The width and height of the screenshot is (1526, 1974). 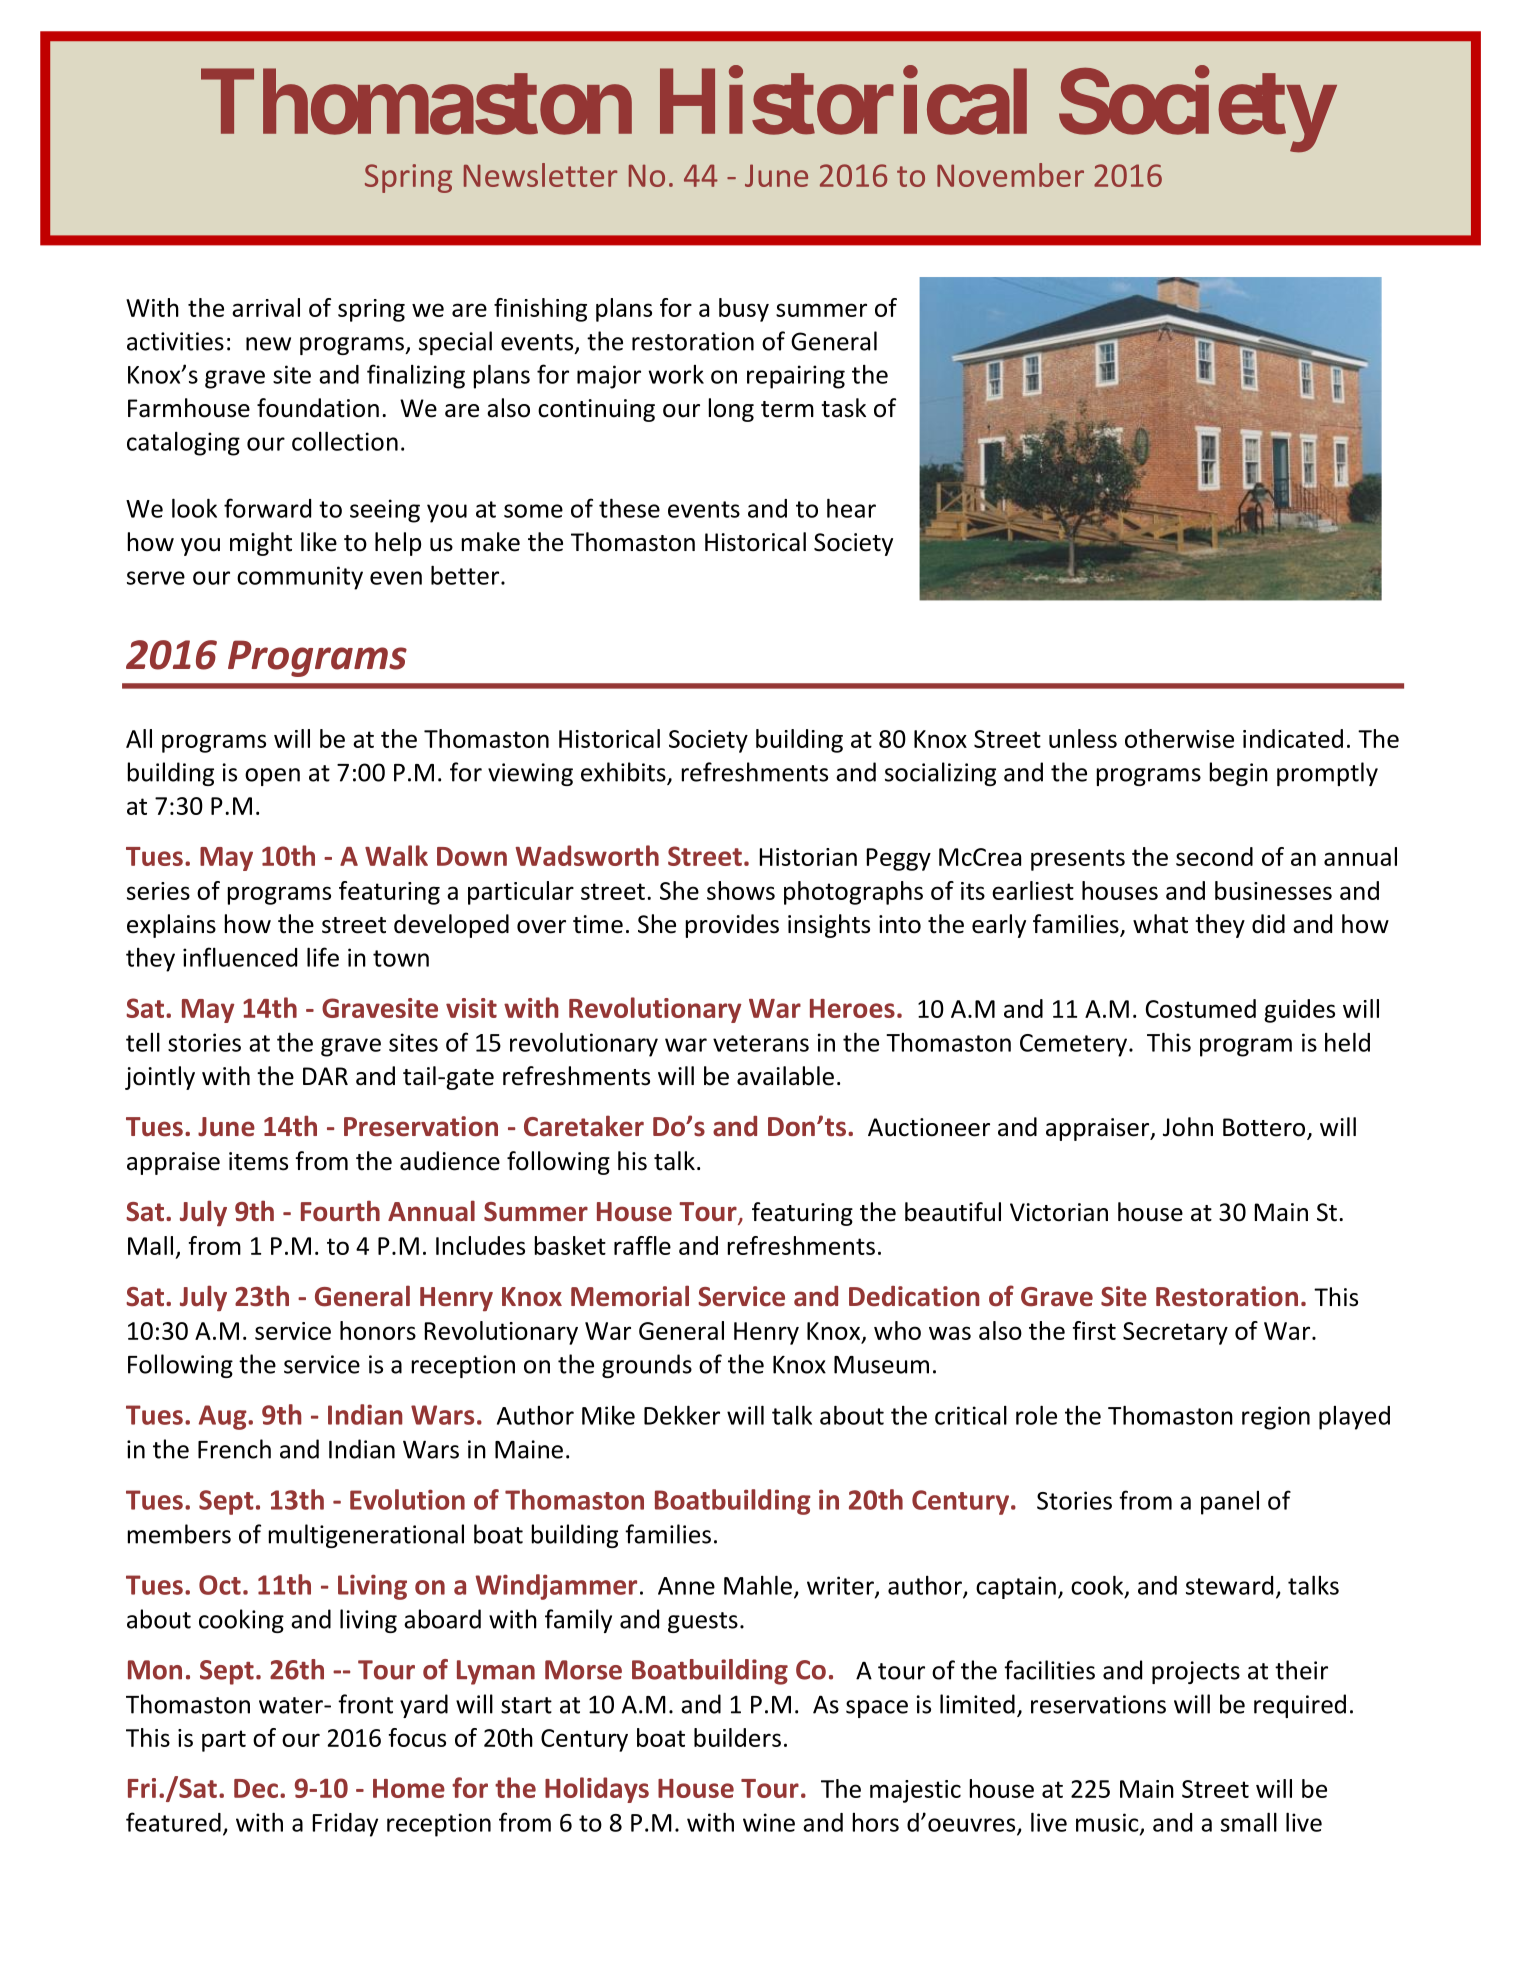 I want to click on builders, so click(x=737, y=1737).
